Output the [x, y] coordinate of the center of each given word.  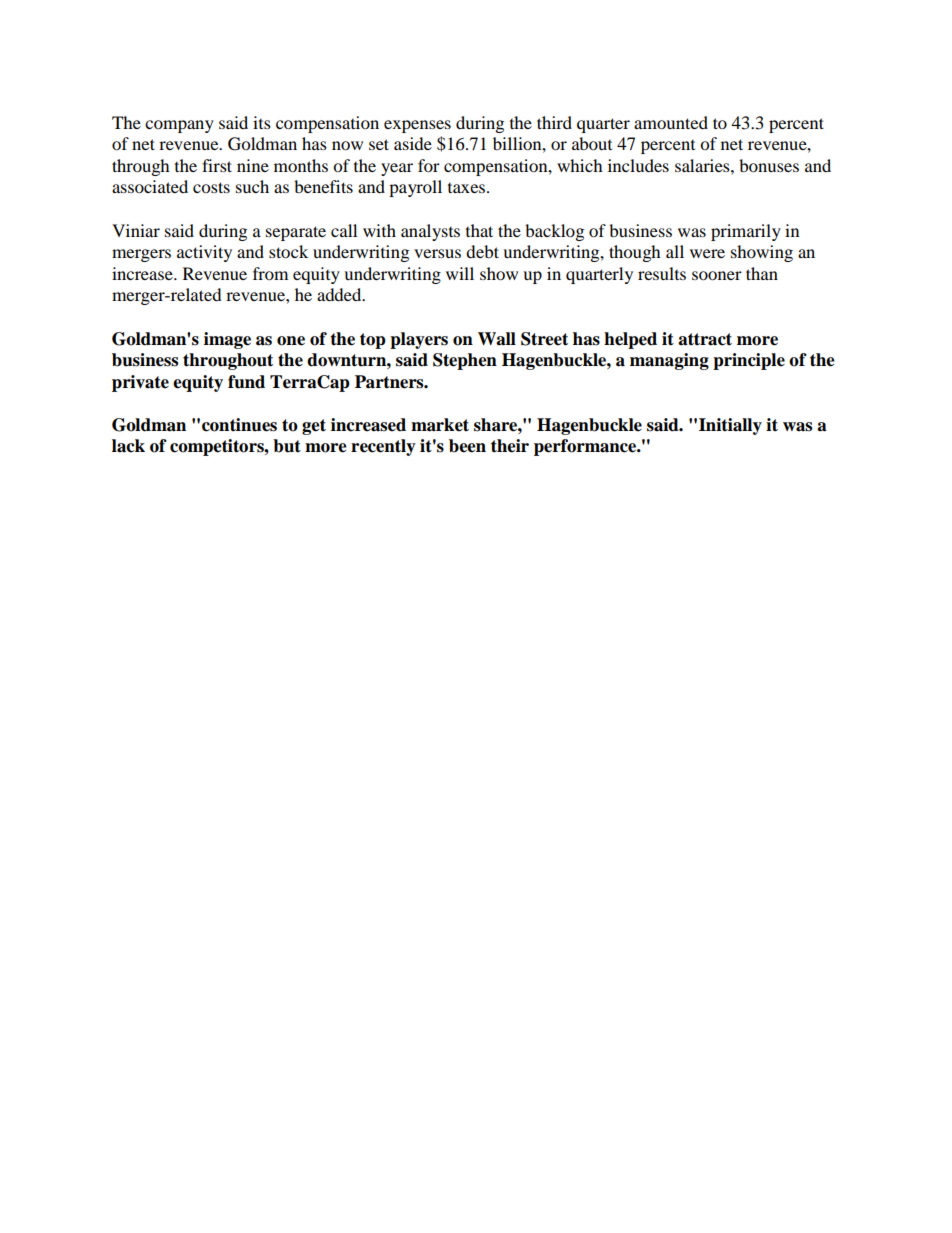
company [179, 126]
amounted [671, 122]
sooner [717, 275]
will [460, 273]
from [270, 273]
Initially [730, 426]
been [467, 446]
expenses [417, 126]
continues [239, 425]
